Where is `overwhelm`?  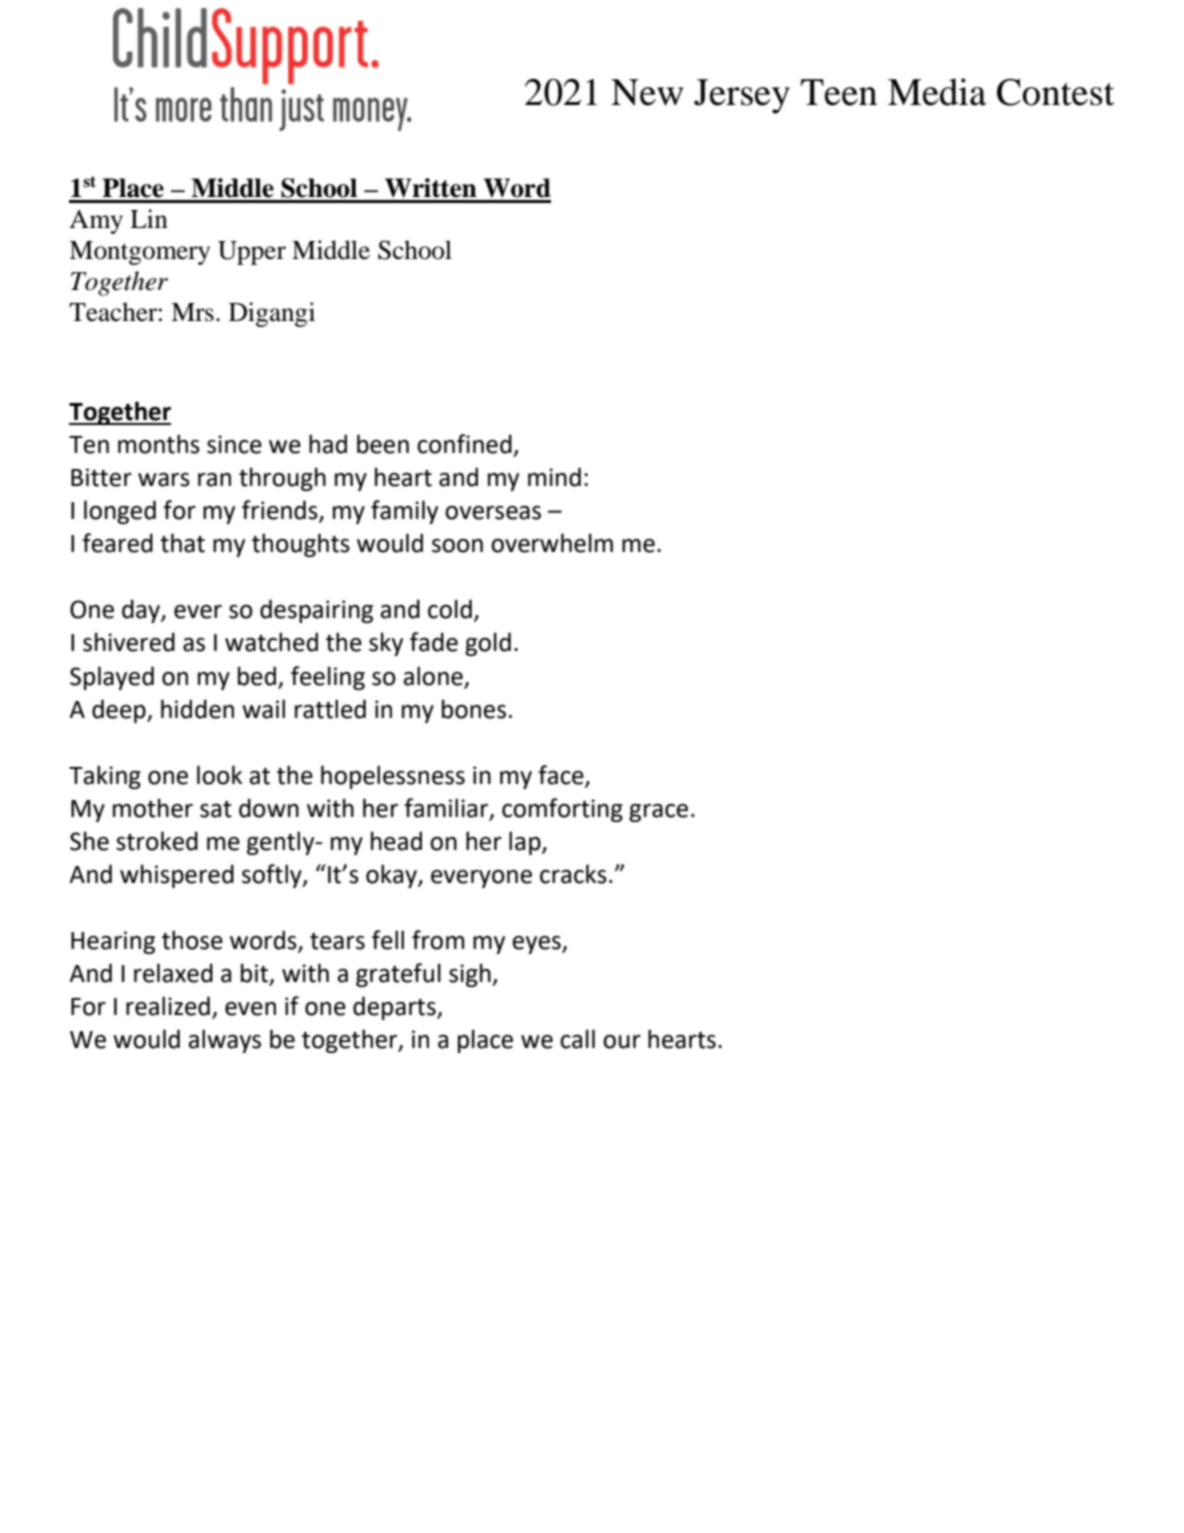
overwhelm is located at coordinates (552, 543).
